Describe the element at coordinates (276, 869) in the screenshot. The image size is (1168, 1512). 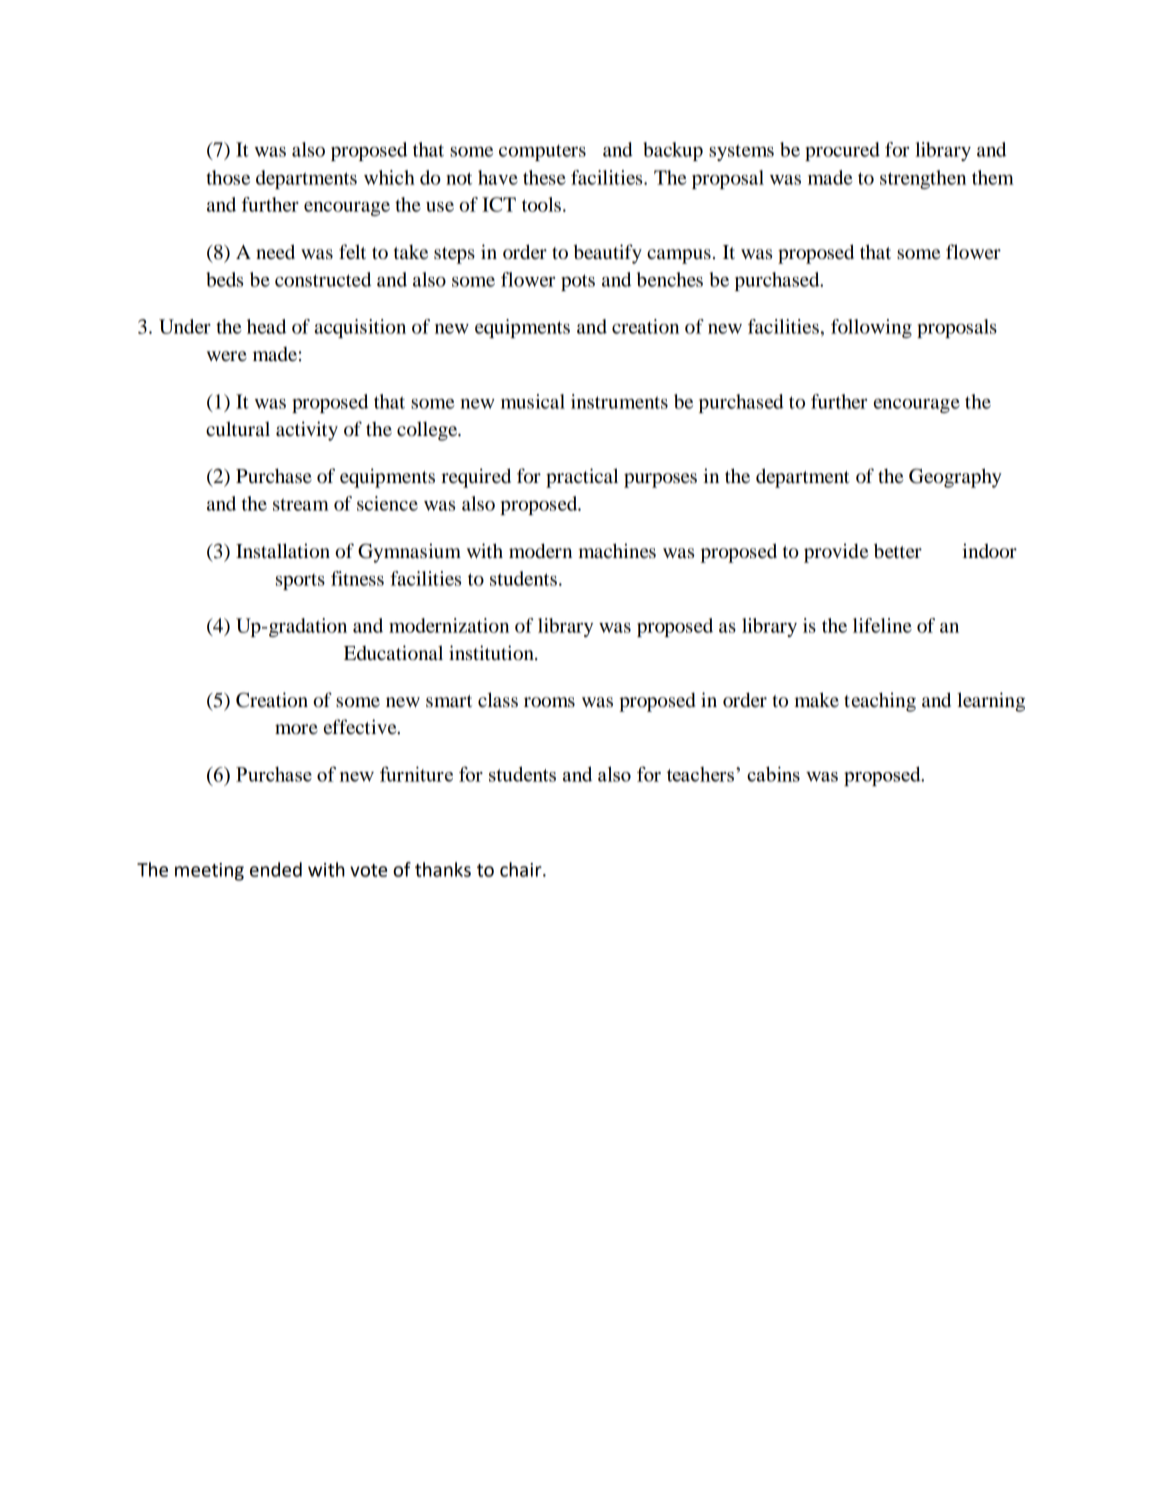
I see `ended` at that location.
